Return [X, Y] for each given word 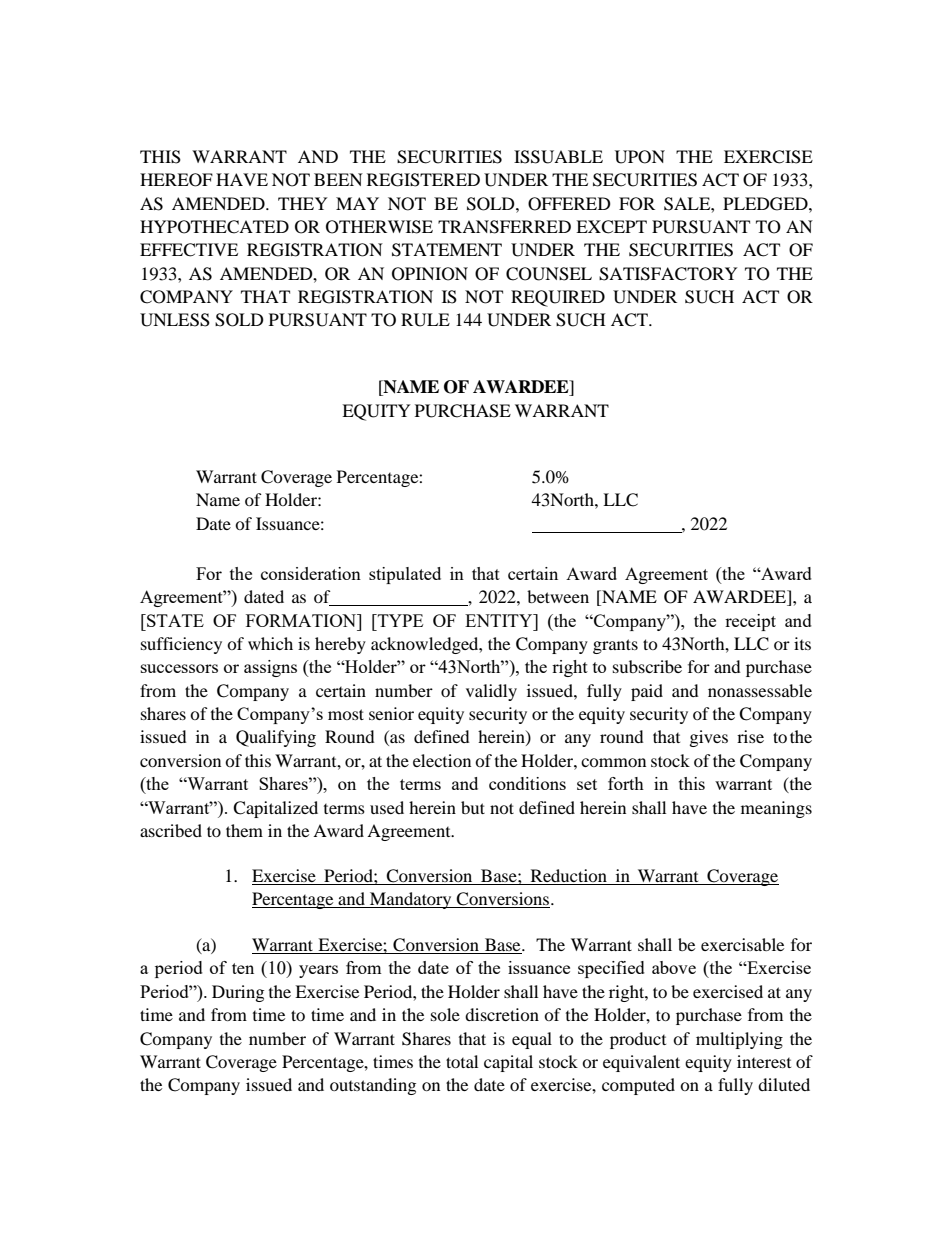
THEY [303, 203]
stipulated [405, 575]
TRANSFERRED [504, 227]
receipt [750, 622]
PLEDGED [766, 204]
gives [709, 738]
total [462, 1061]
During [238, 993]
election [442, 760]
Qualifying [276, 738]
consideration [311, 573]
